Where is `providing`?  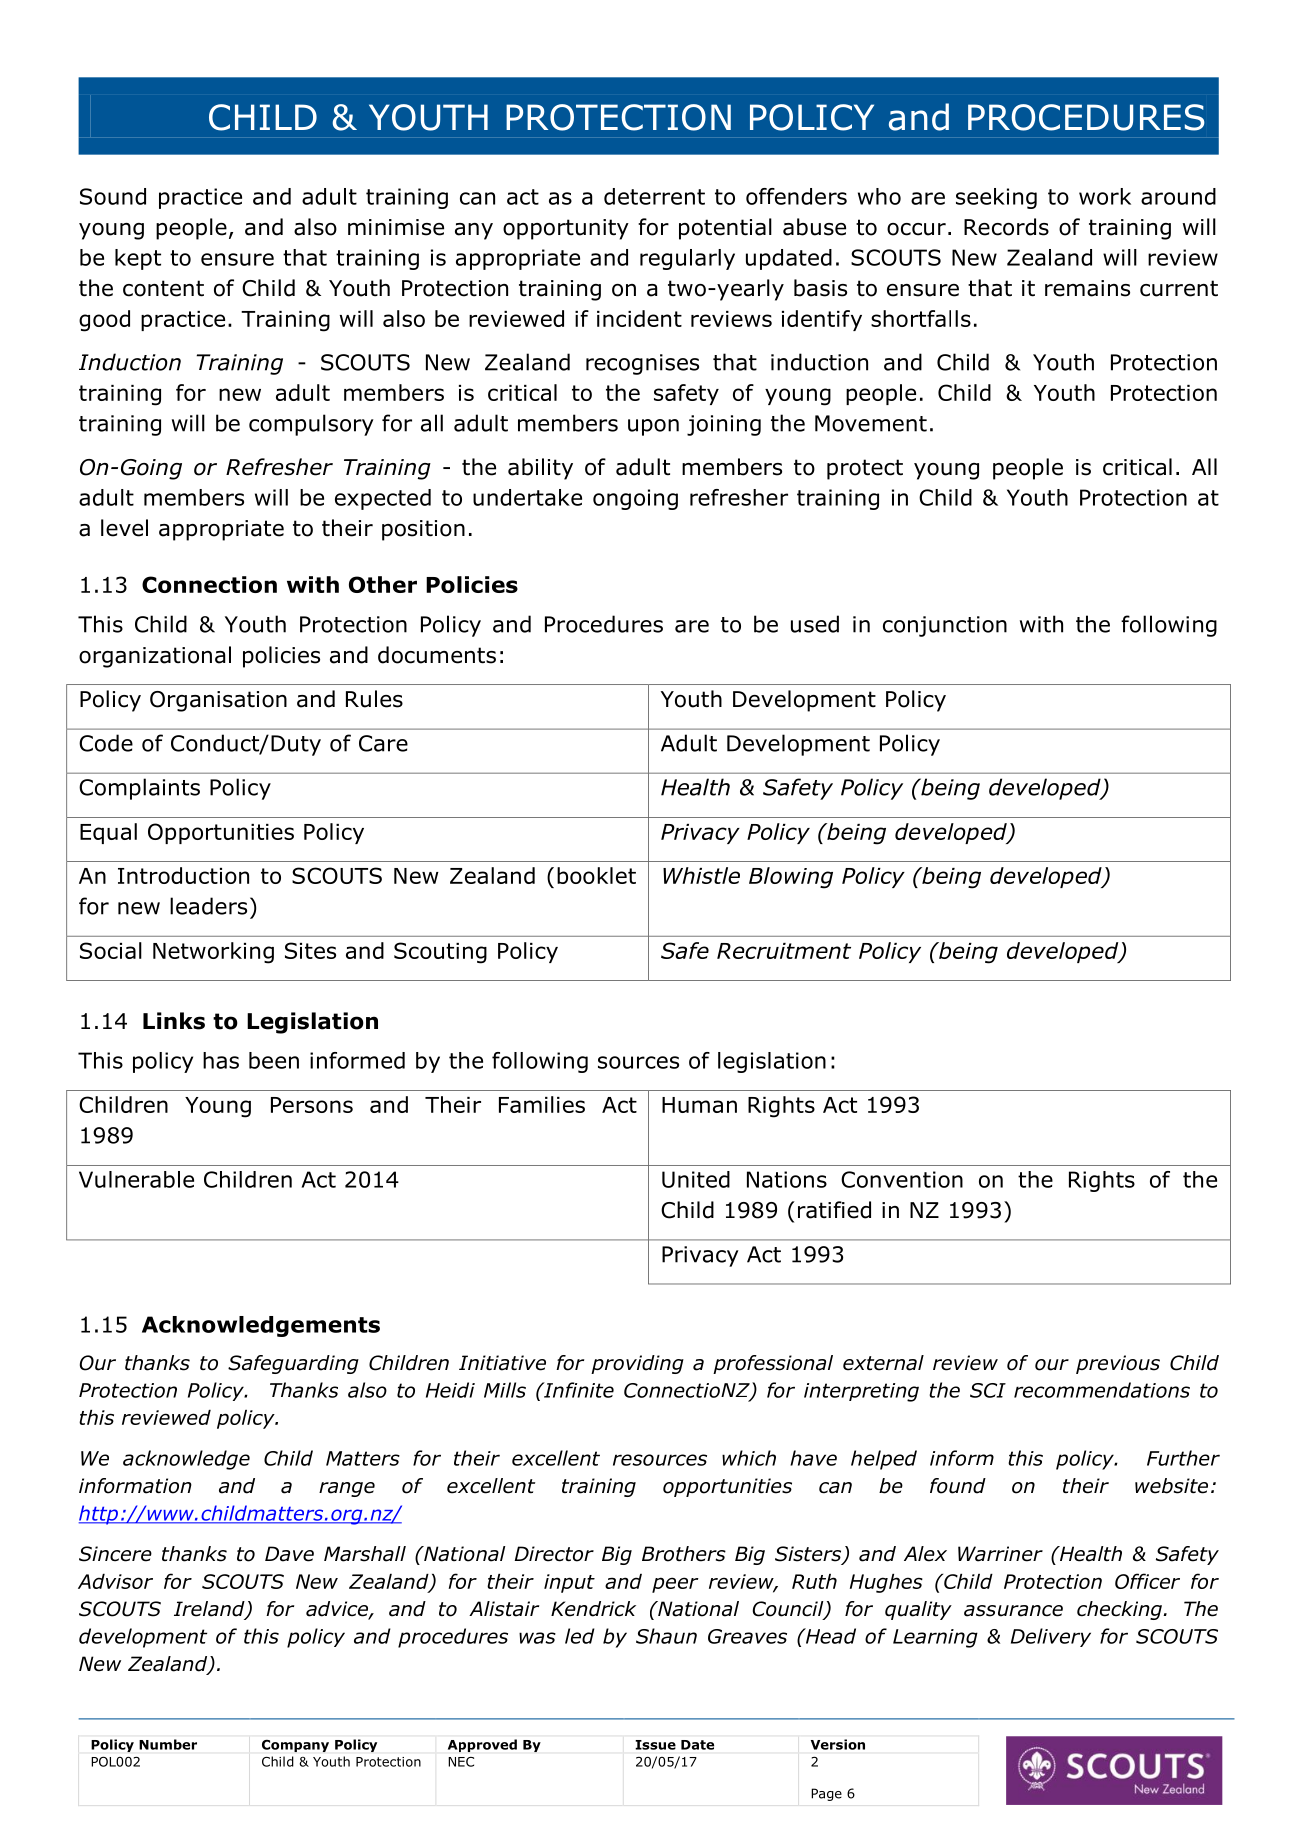 providing is located at coordinates (637, 1364).
